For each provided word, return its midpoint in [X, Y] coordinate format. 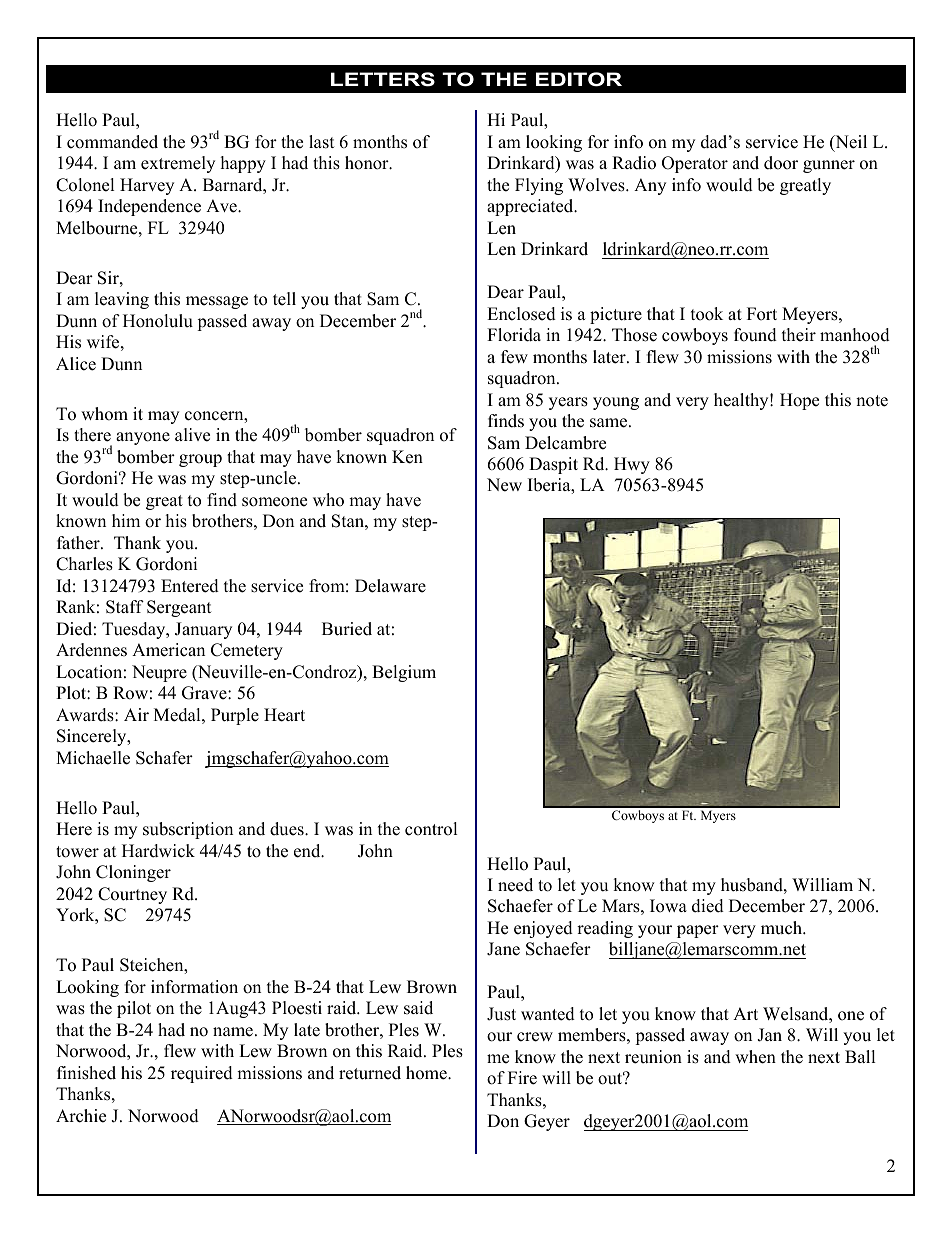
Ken [407, 457]
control [431, 829]
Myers [718, 816]
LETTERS [383, 79]
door [781, 163]
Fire [522, 1078]
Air [136, 714]
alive [192, 435]
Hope [799, 401]
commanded [112, 142]
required [202, 1074]
